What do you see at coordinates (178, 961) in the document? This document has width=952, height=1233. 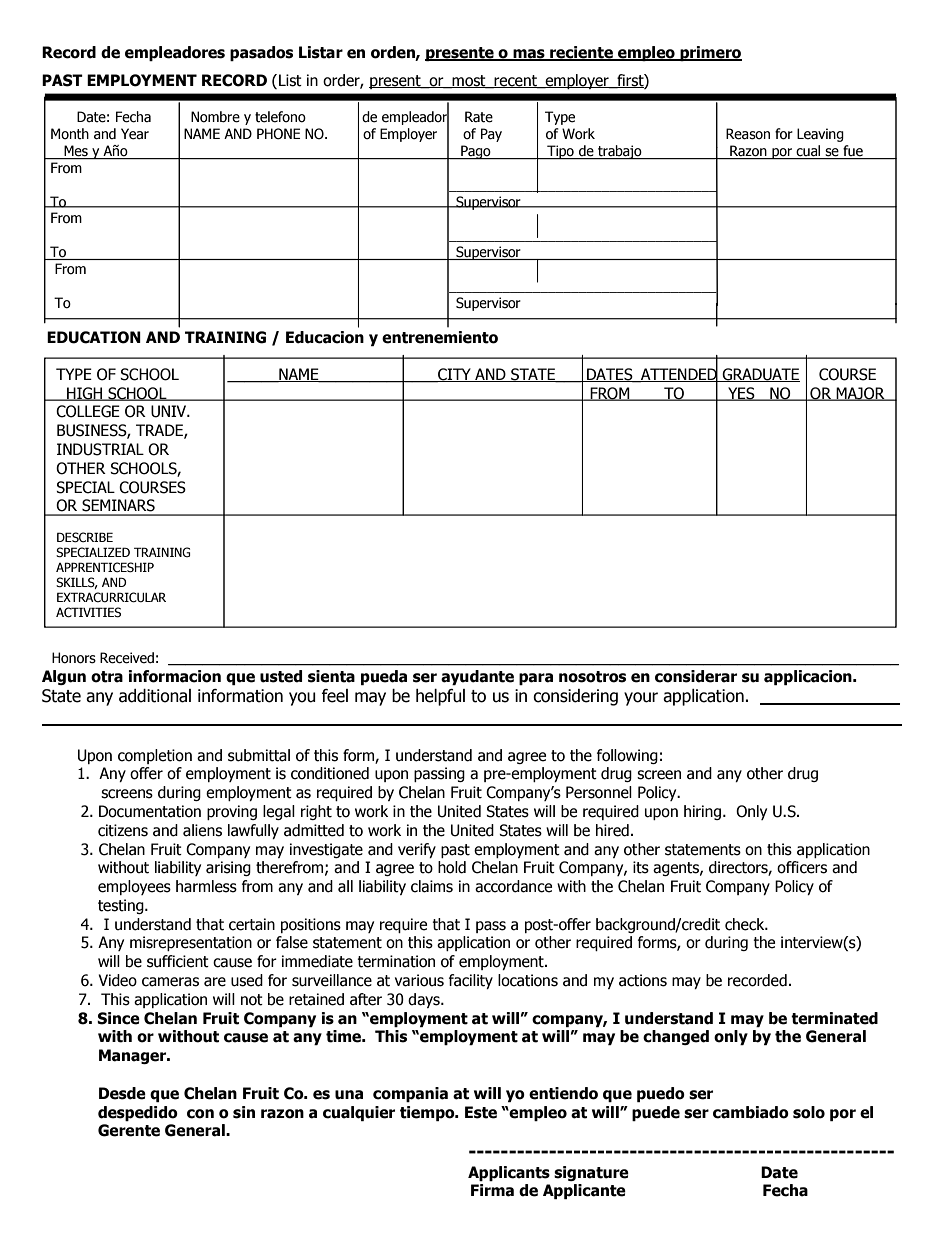 I see `sufficient` at bounding box center [178, 961].
